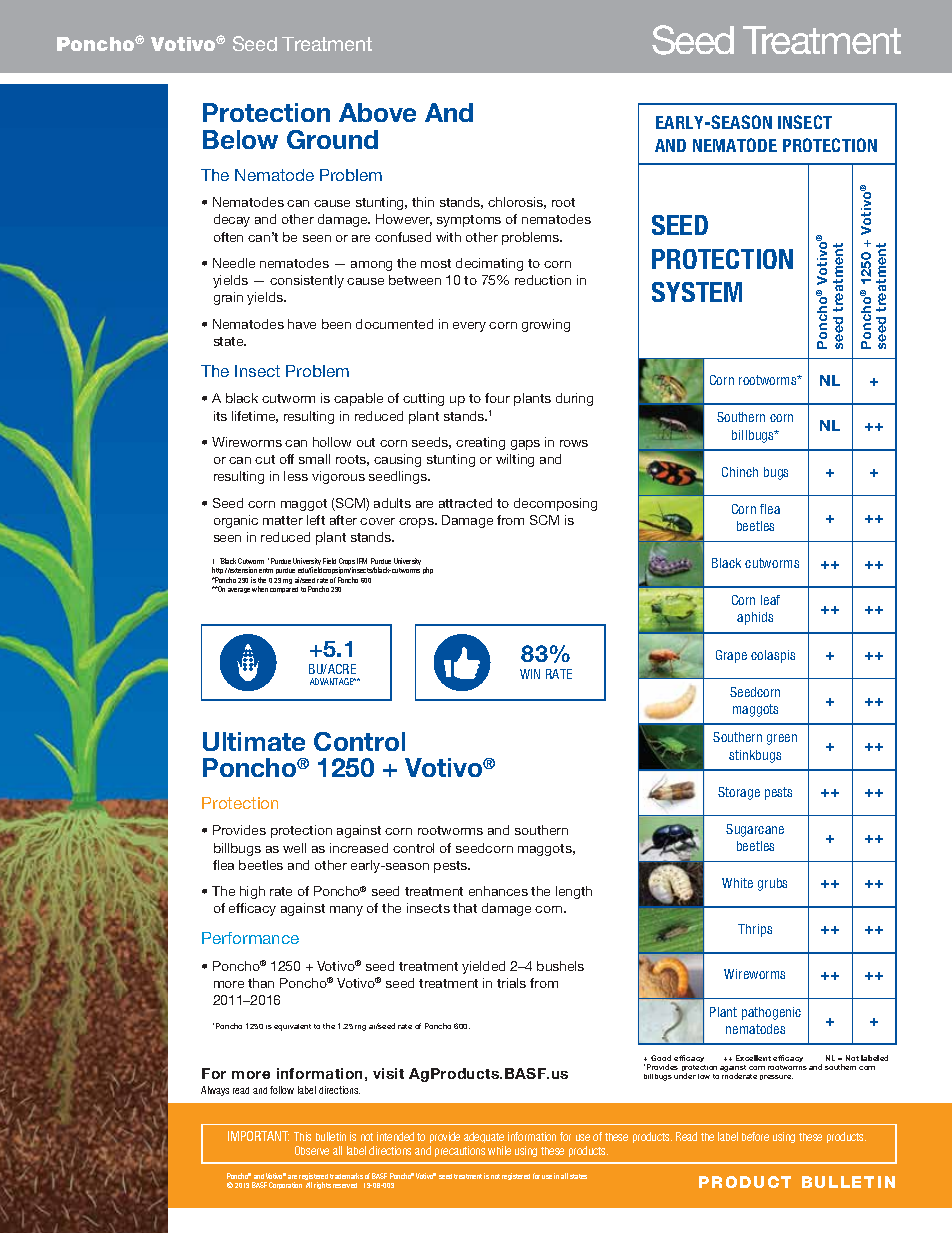  I want to click on while, so click(499, 1150).
